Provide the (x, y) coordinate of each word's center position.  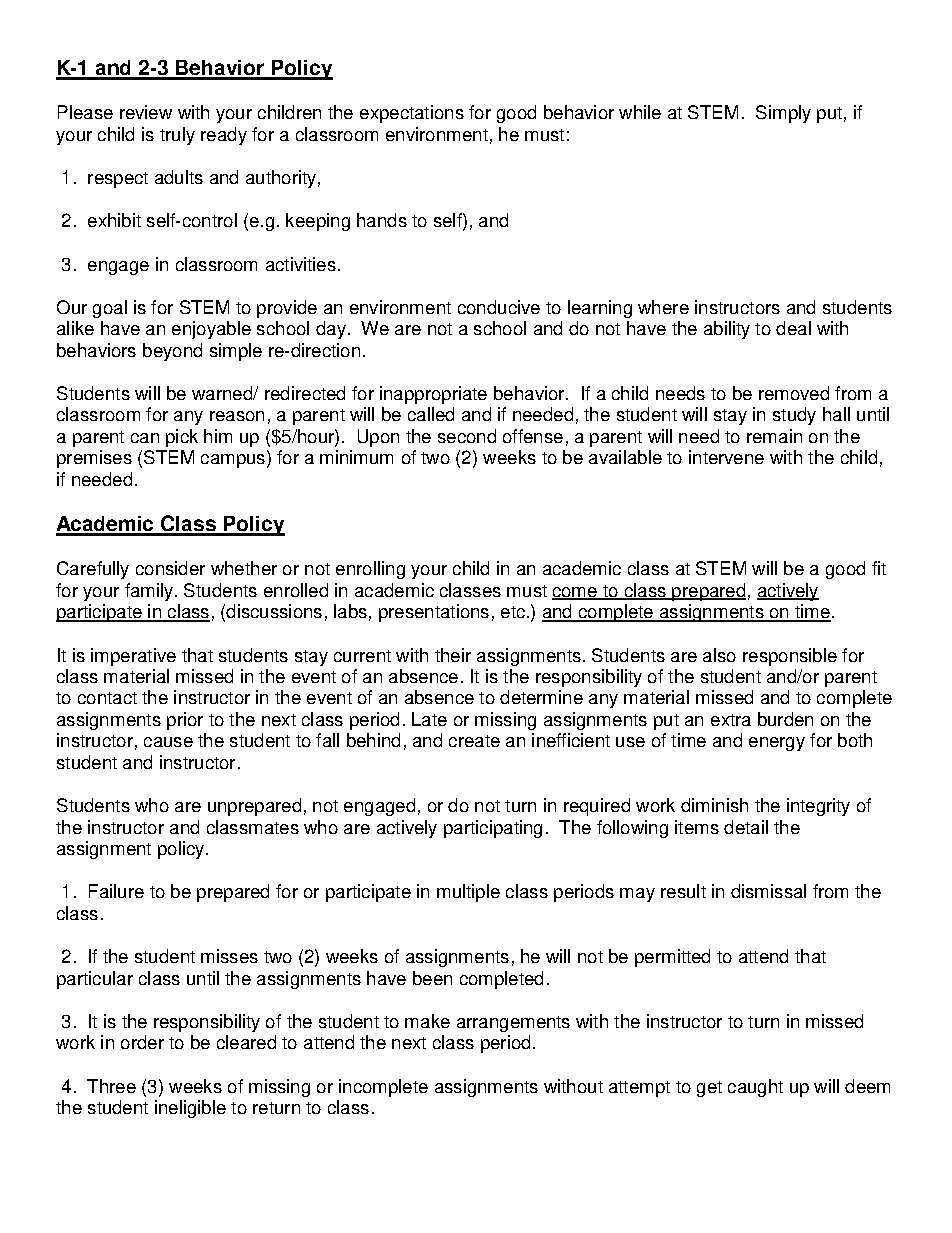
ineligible (190, 1109)
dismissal (768, 891)
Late (429, 719)
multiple (468, 893)
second (467, 436)
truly (177, 136)
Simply (783, 114)
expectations (412, 114)
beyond (172, 352)
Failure (116, 891)
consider (170, 568)
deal (793, 328)
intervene (726, 457)
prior (185, 721)
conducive (499, 307)
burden (785, 719)
